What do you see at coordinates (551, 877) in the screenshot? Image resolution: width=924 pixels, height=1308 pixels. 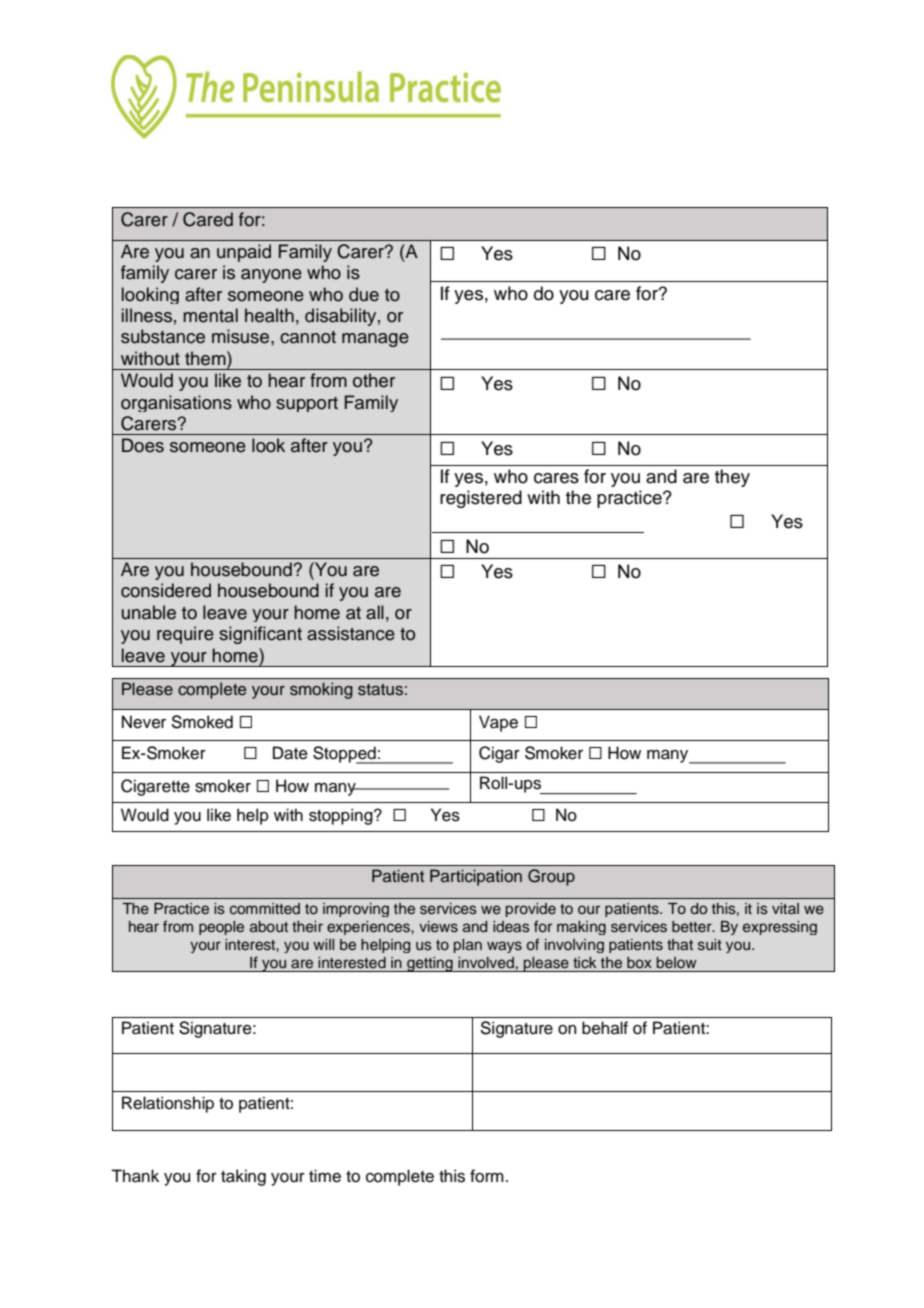 I see `Group` at bounding box center [551, 877].
